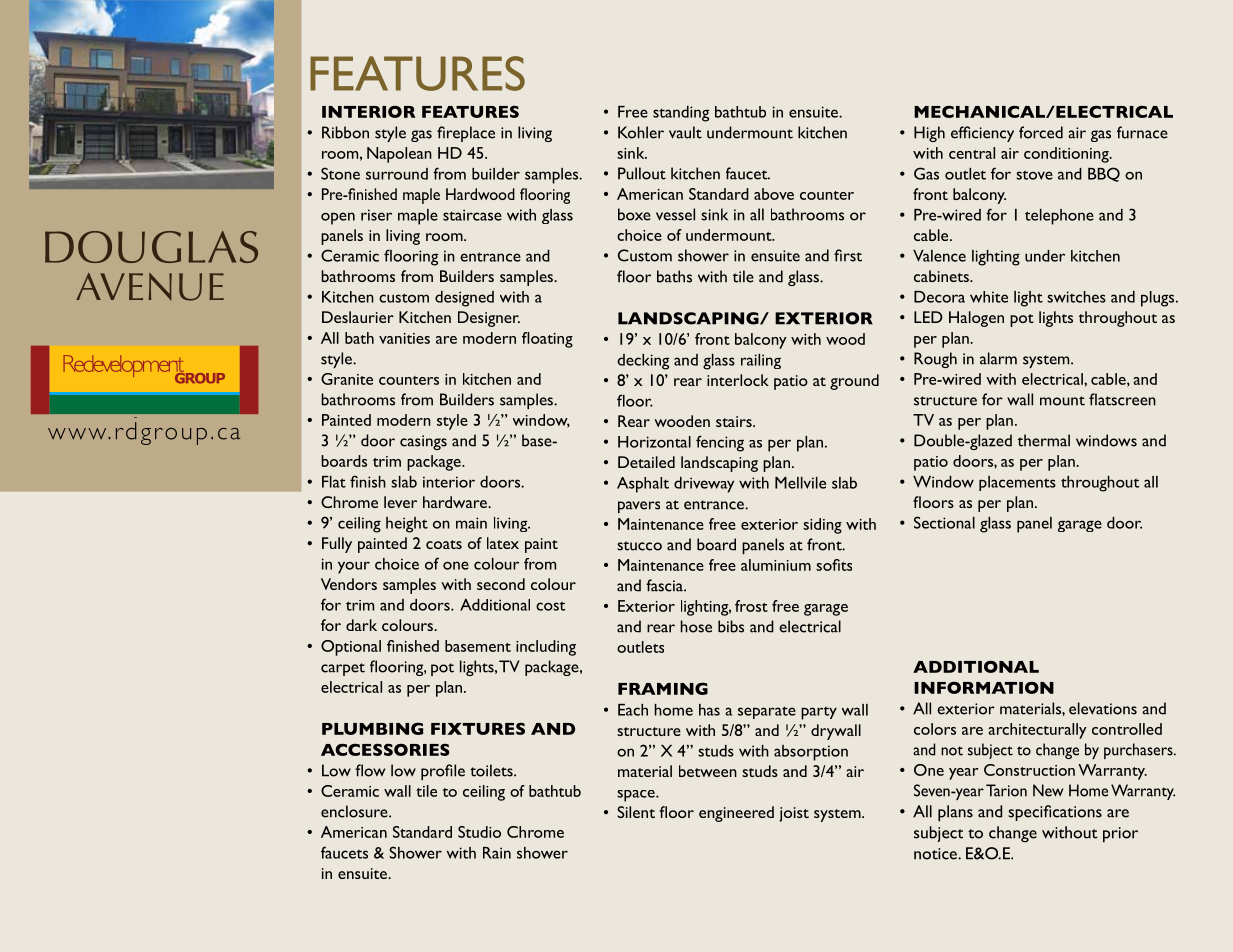  What do you see at coordinates (1076, 297) in the screenshot?
I see `switches` at bounding box center [1076, 297].
